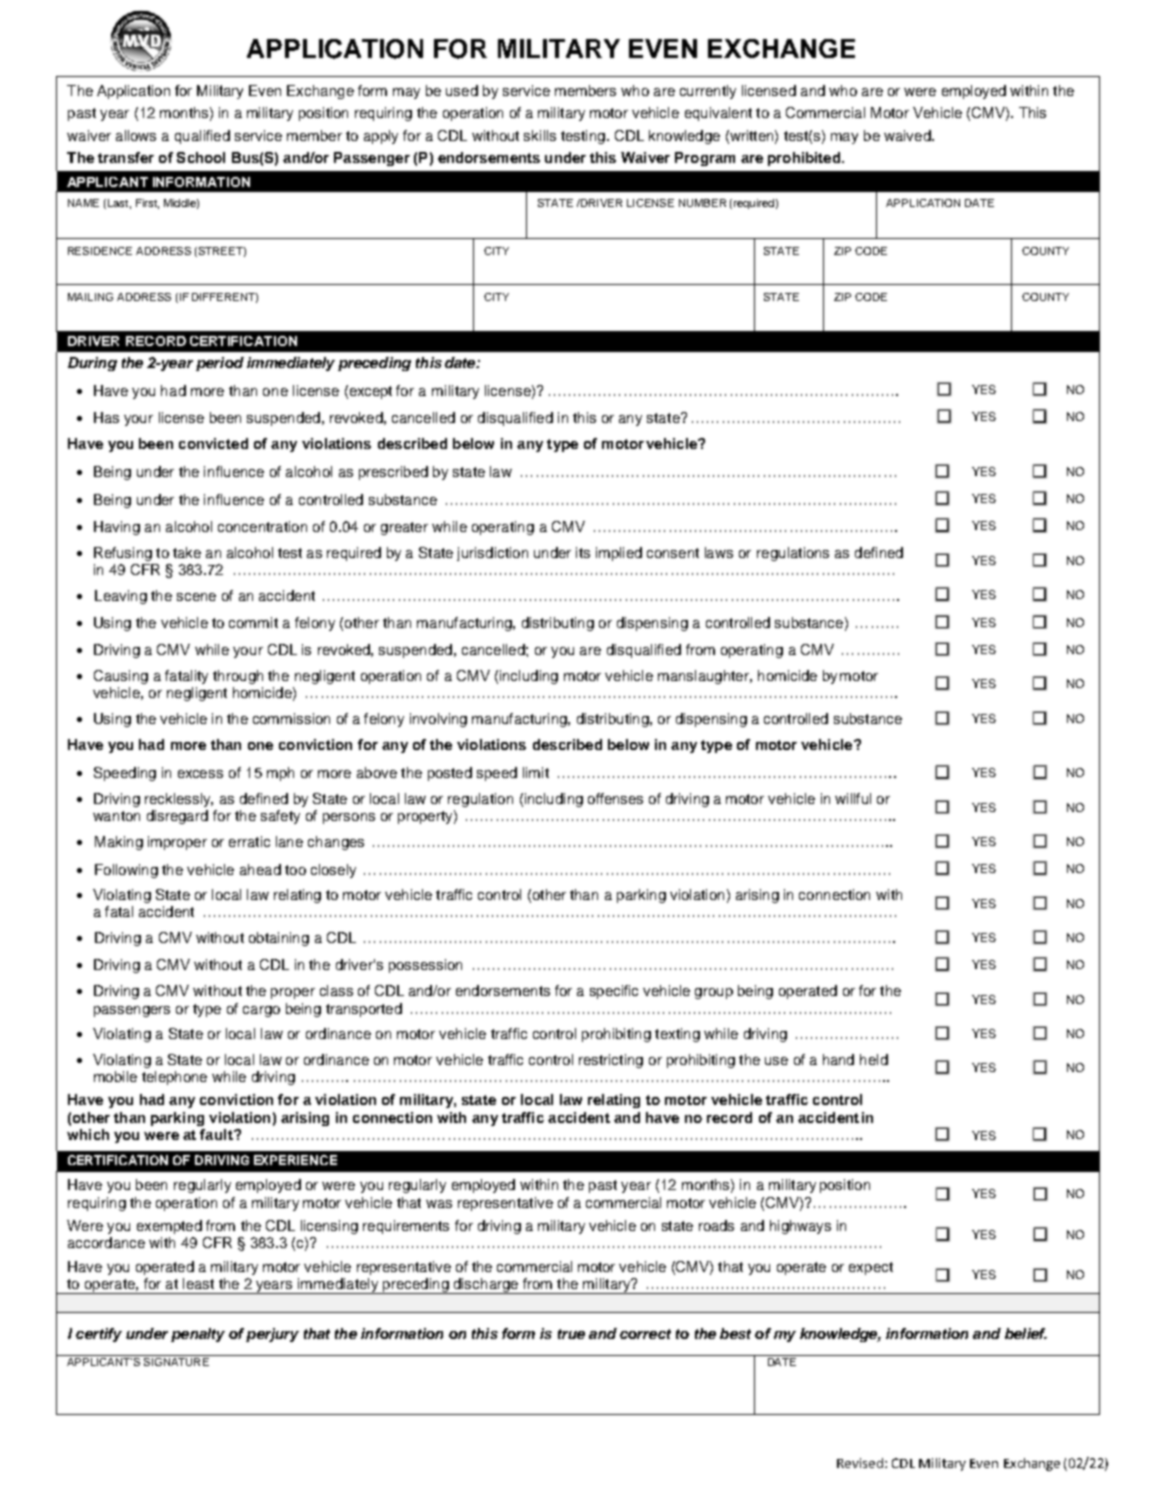 The image size is (1158, 1499). I want to click on willful, so click(853, 798).
